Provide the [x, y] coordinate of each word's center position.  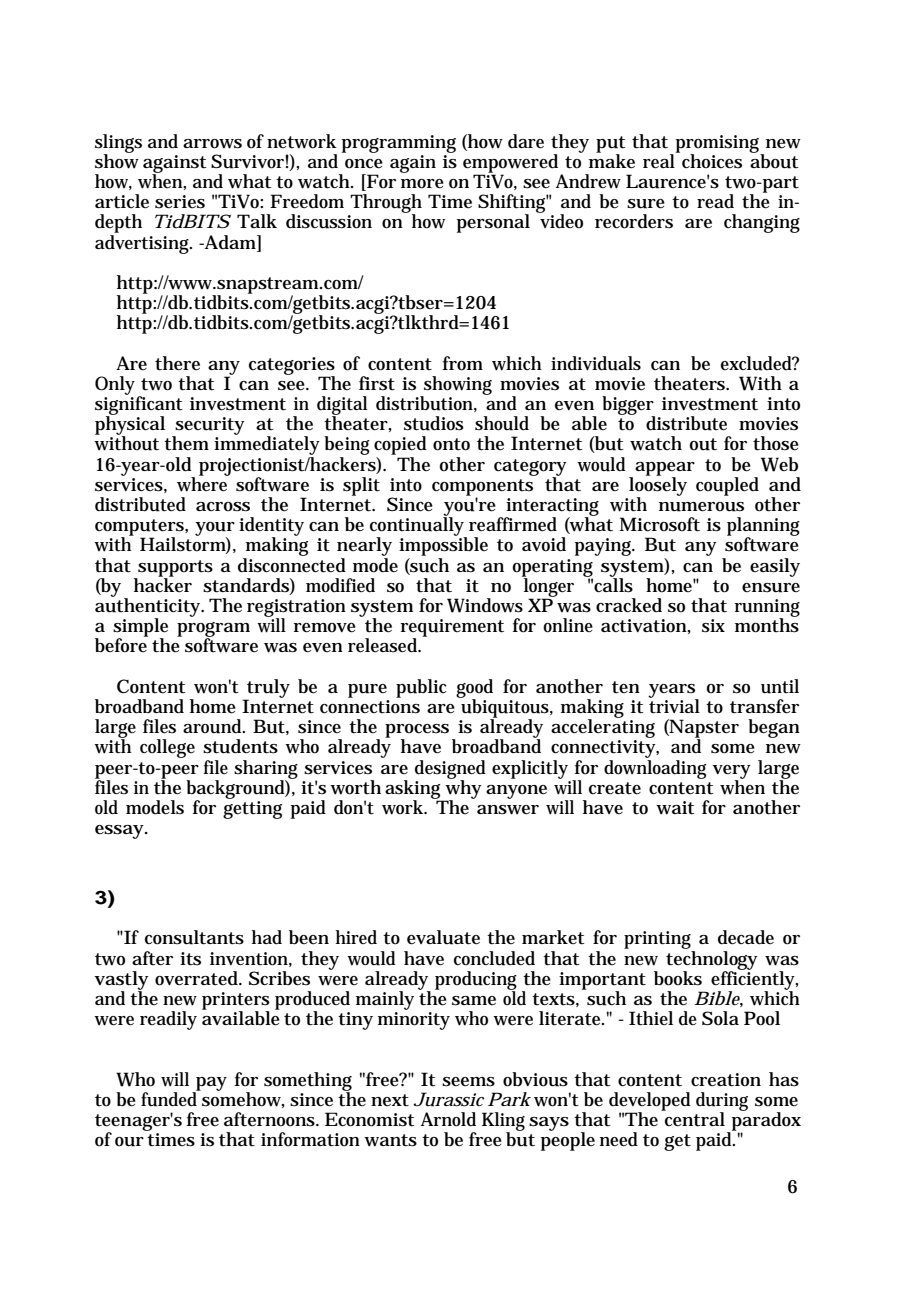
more [422, 184]
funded [170, 1098]
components [482, 488]
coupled [727, 486]
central [694, 1118]
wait [675, 808]
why [462, 789]
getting [252, 810]
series [180, 202]
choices [712, 161]
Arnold [448, 1119]
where [203, 483]
